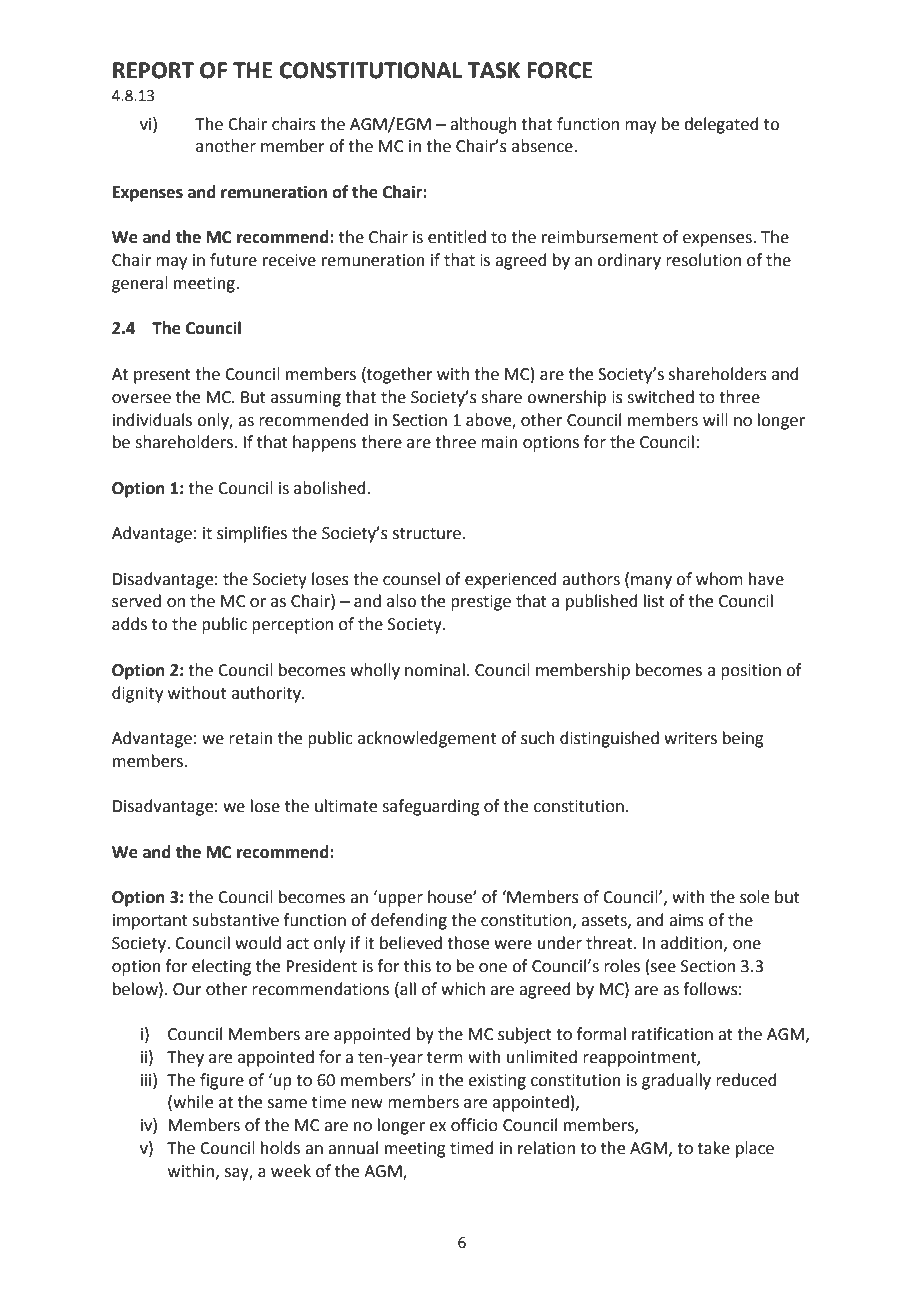  I want to click on delegated, so click(721, 125).
